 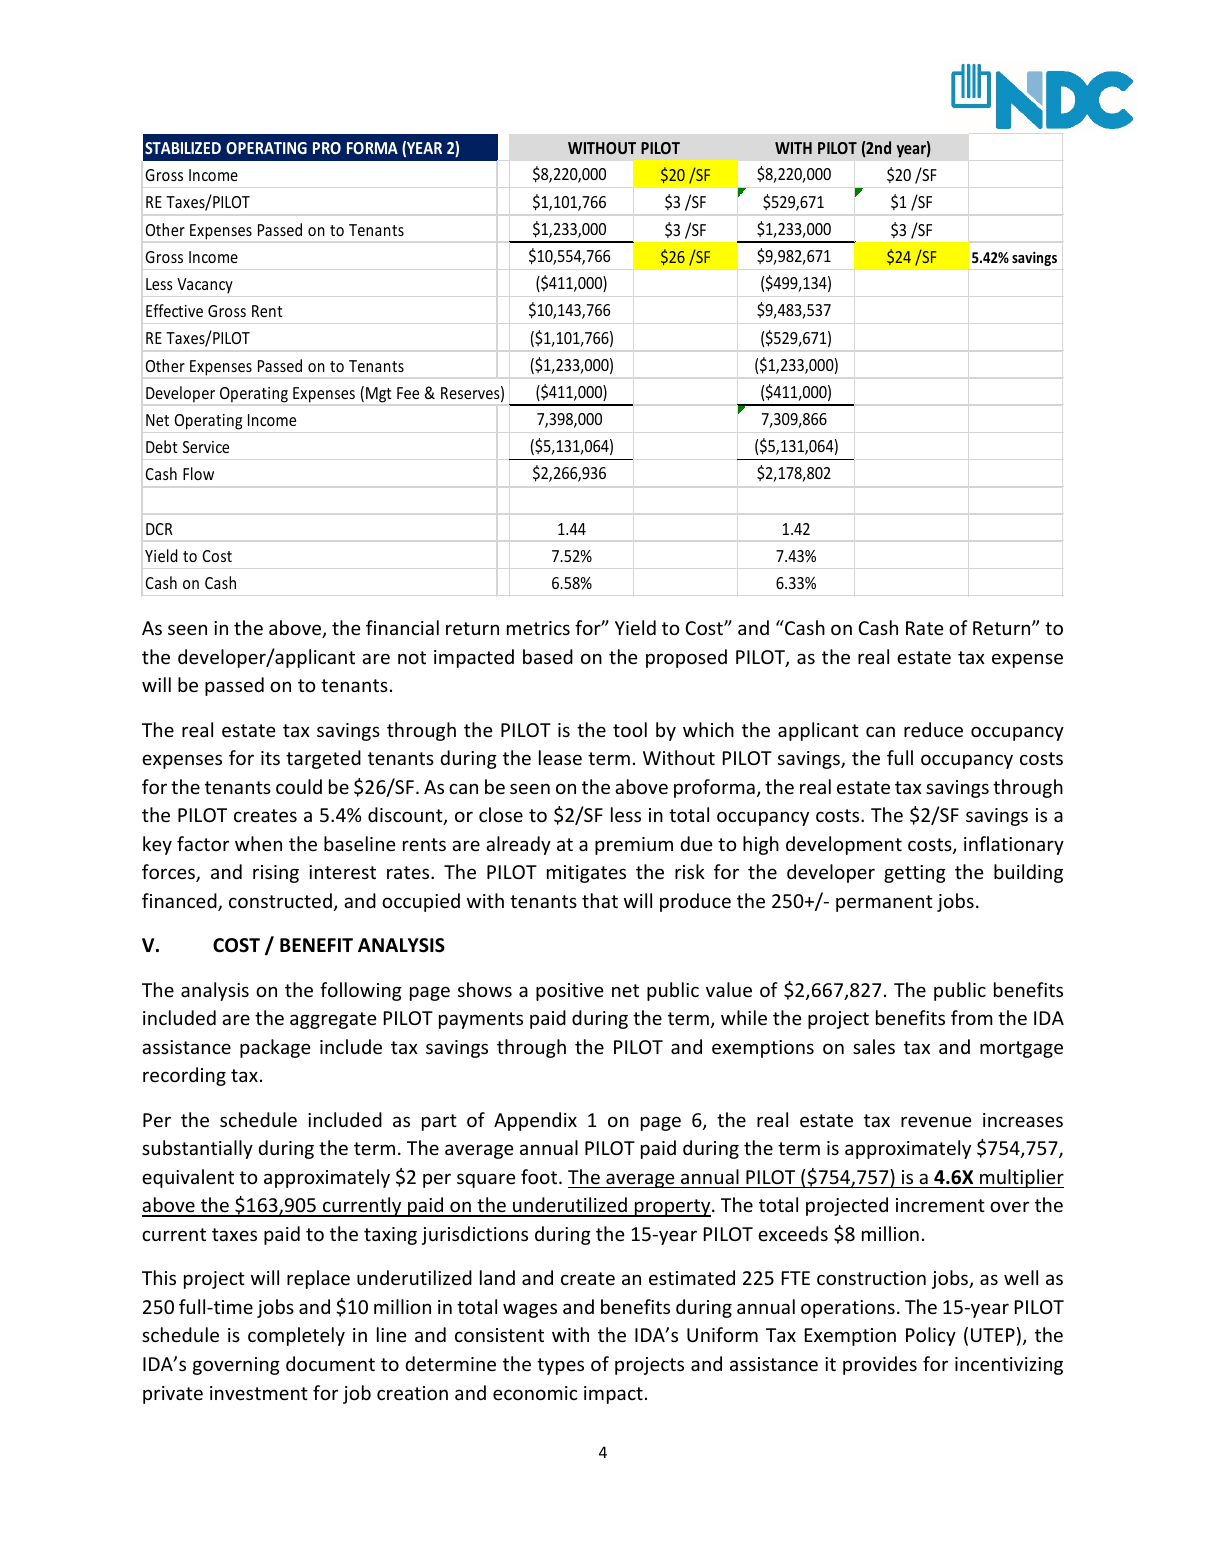 I want to click on completely, so click(x=296, y=1336).
